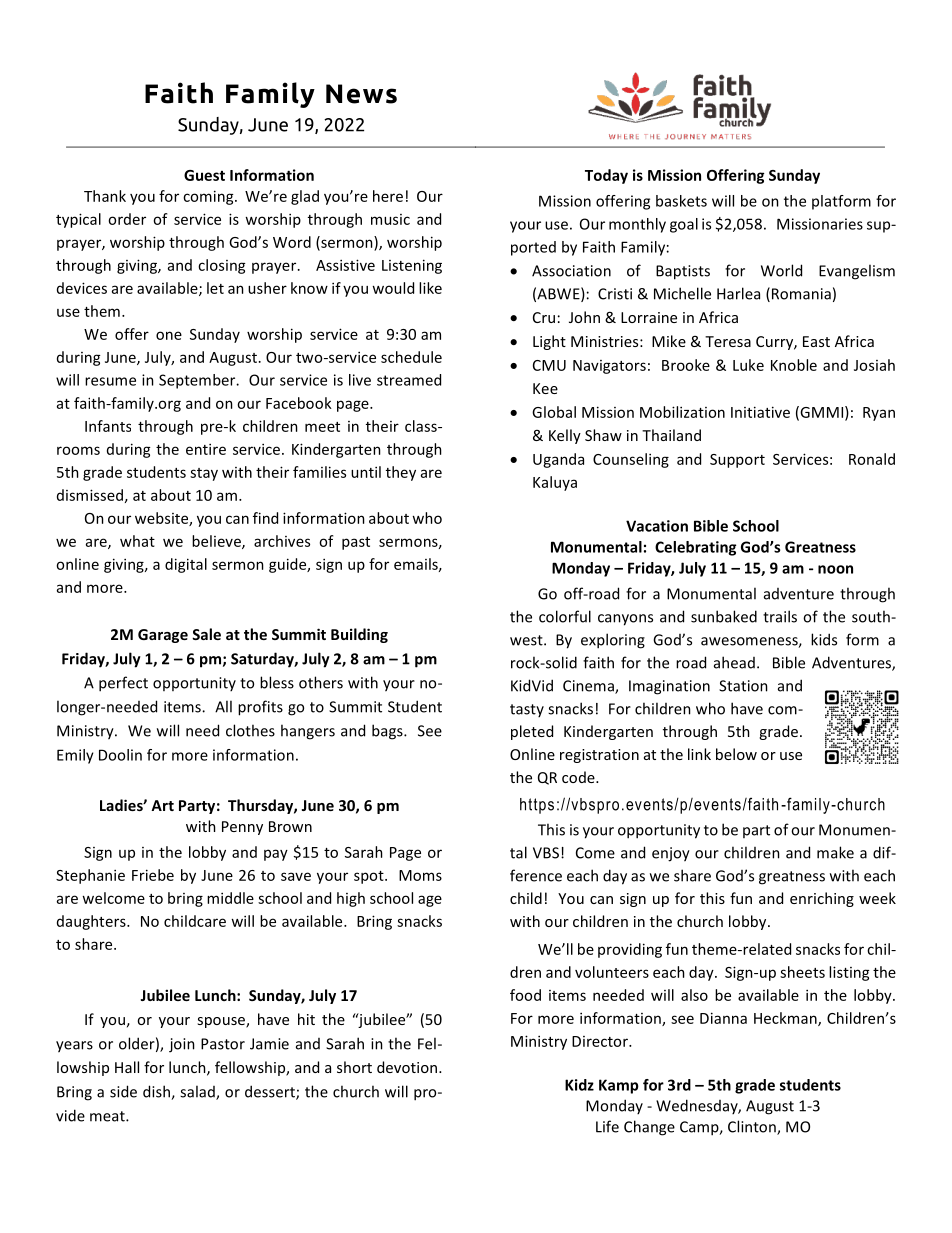  I want to click on code, so click(579, 777).
